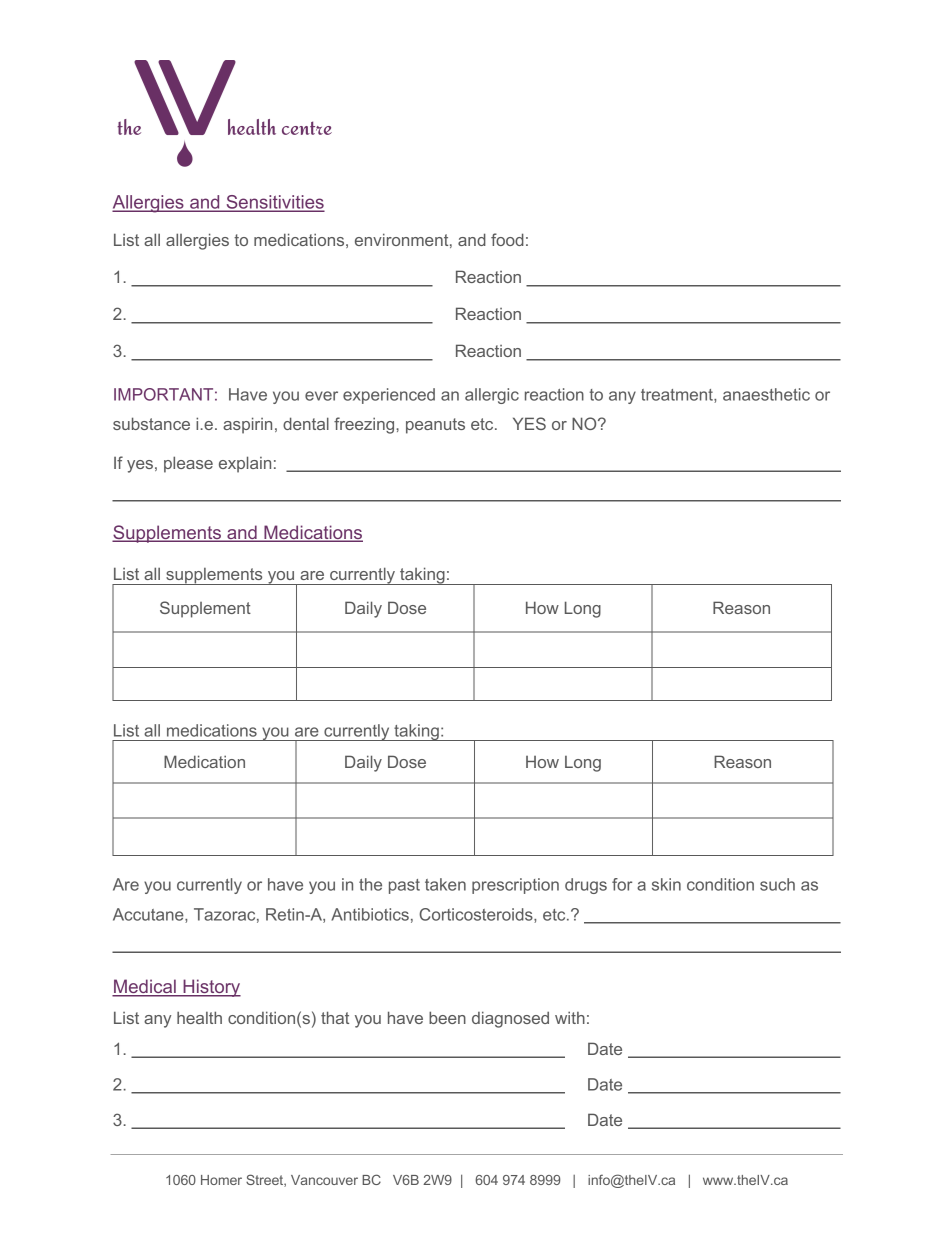 The image size is (952, 1233). I want to click on food, so click(507, 239).
